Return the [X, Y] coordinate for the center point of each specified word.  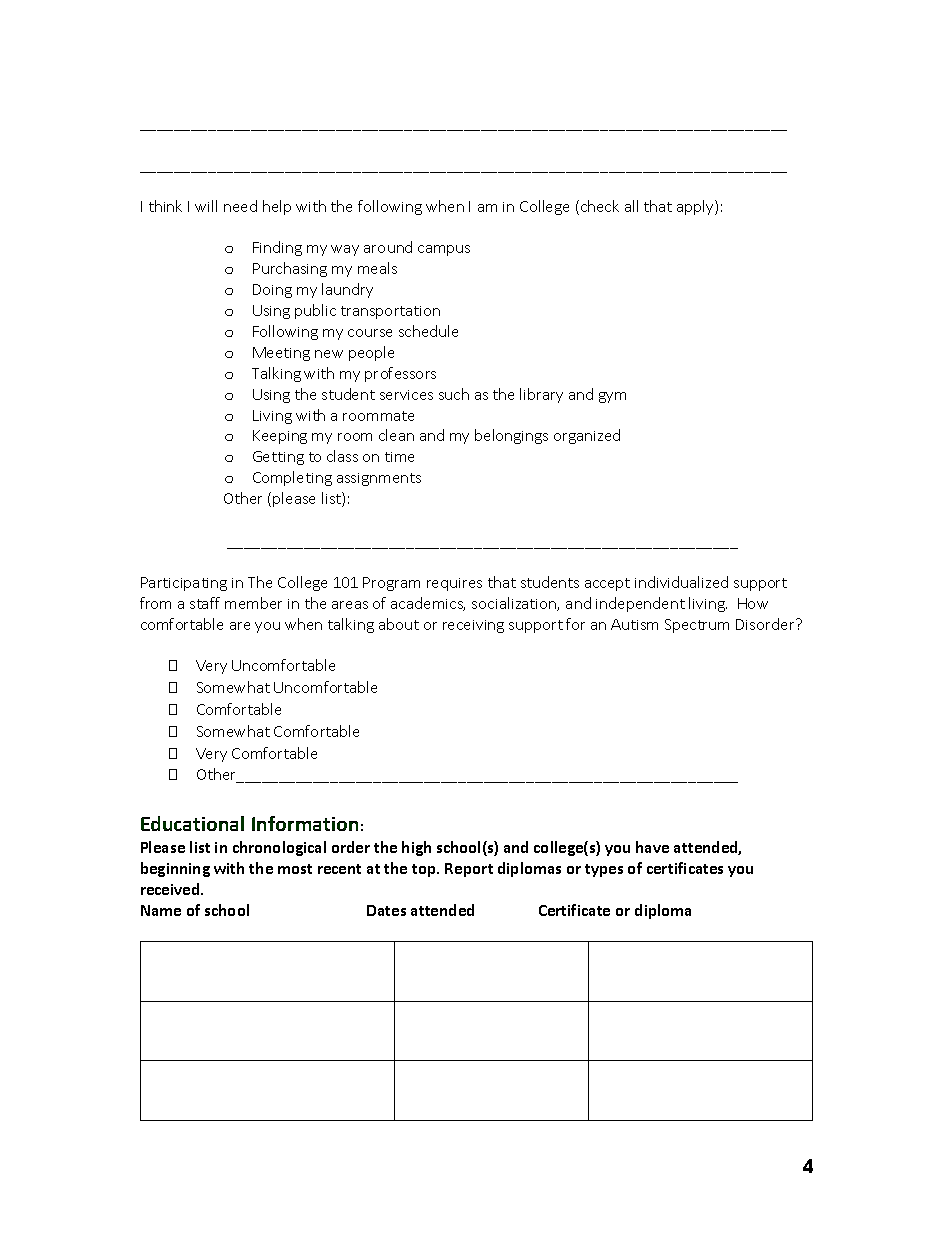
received [171, 889]
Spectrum [697, 626]
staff [205, 603]
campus [444, 250]
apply [696, 207]
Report [469, 870]
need [240, 206]
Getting [278, 458]
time [399, 457]
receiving [473, 626]
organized [587, 436]
